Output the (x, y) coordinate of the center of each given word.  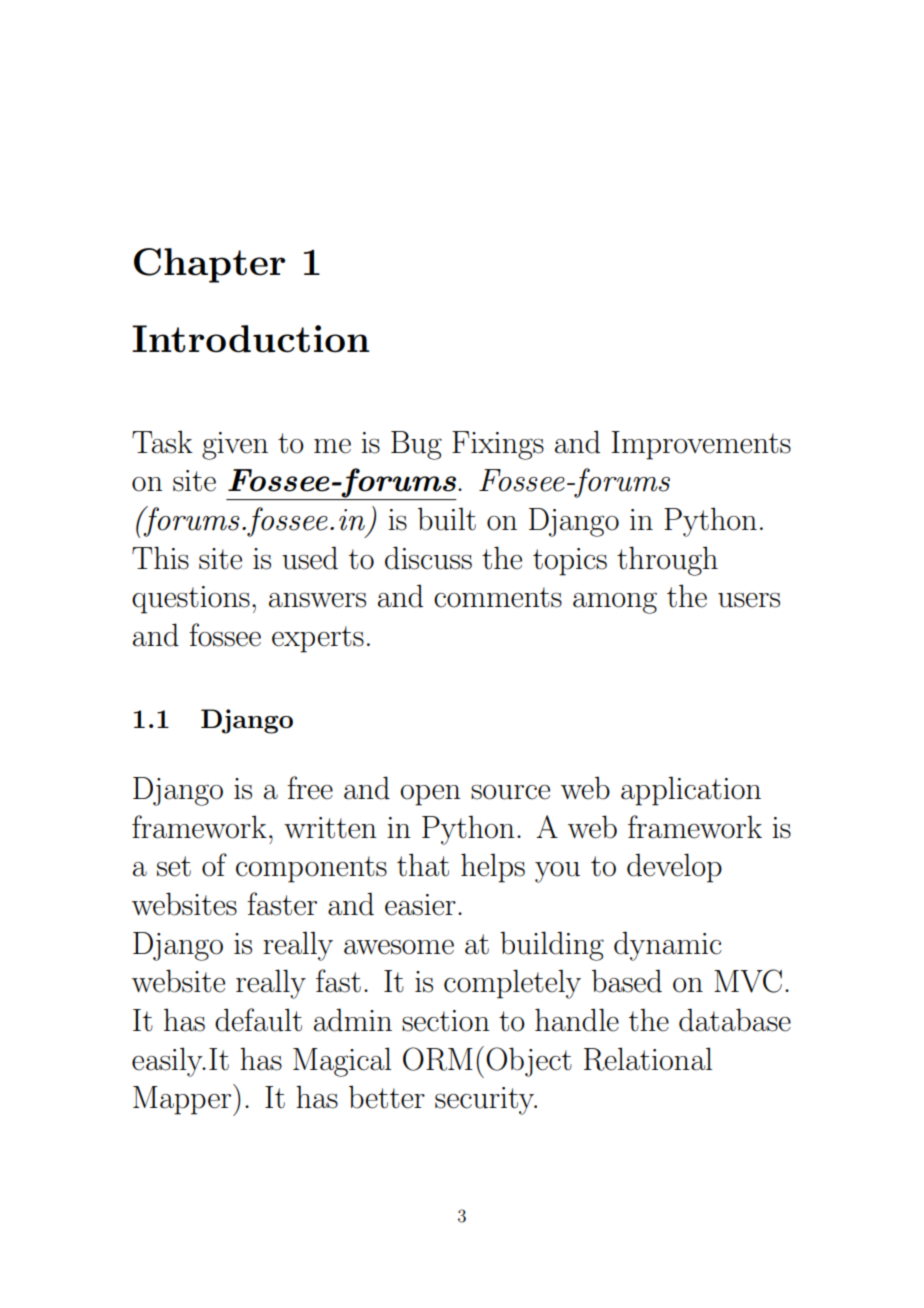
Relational (648, 1059)
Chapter (209, 265)
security (485, 1101)
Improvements (701, 445)
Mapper (183, 1100)
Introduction (251, 339)
